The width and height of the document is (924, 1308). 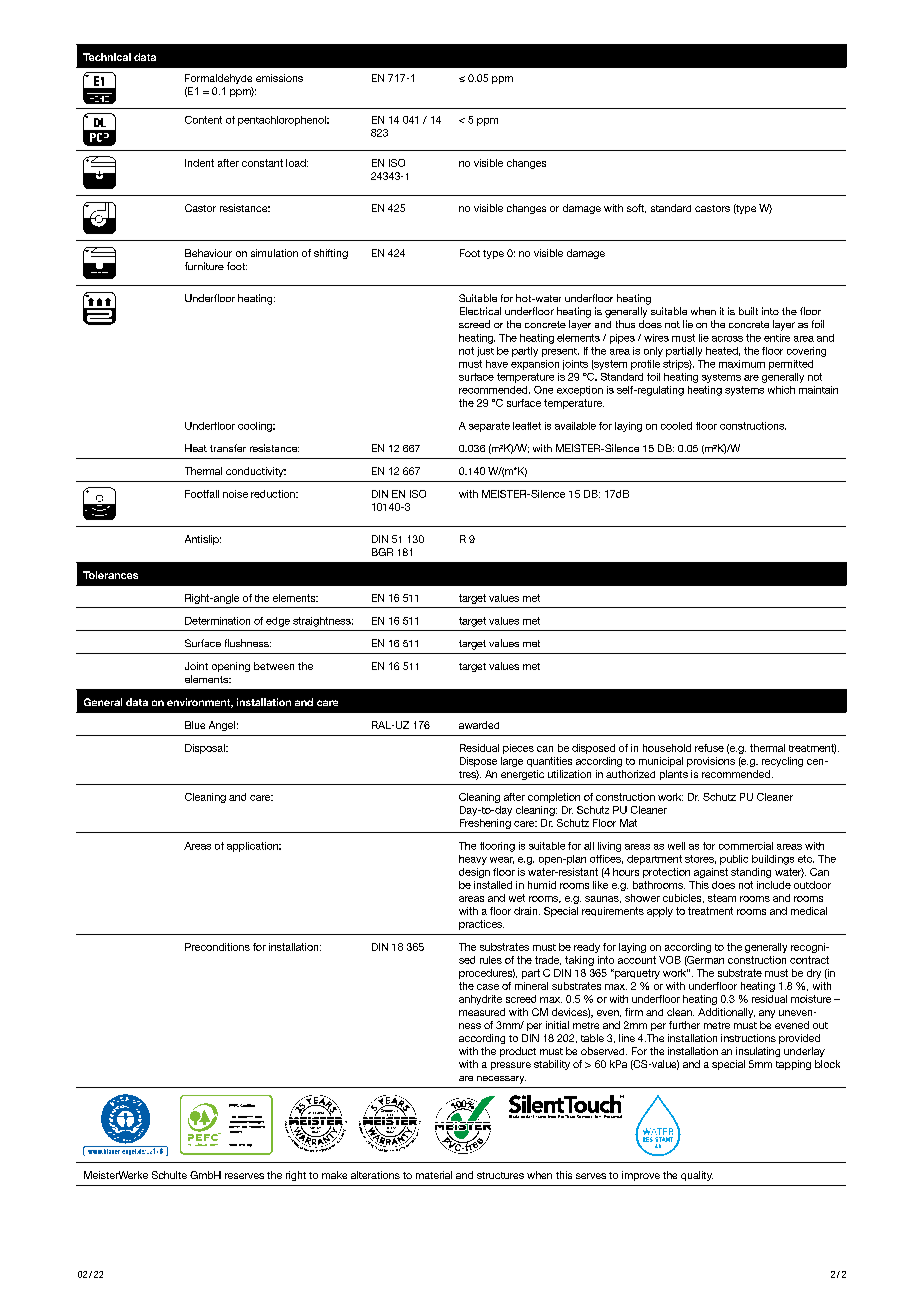 I want to click on furniture, so click(x=204, y=266).
